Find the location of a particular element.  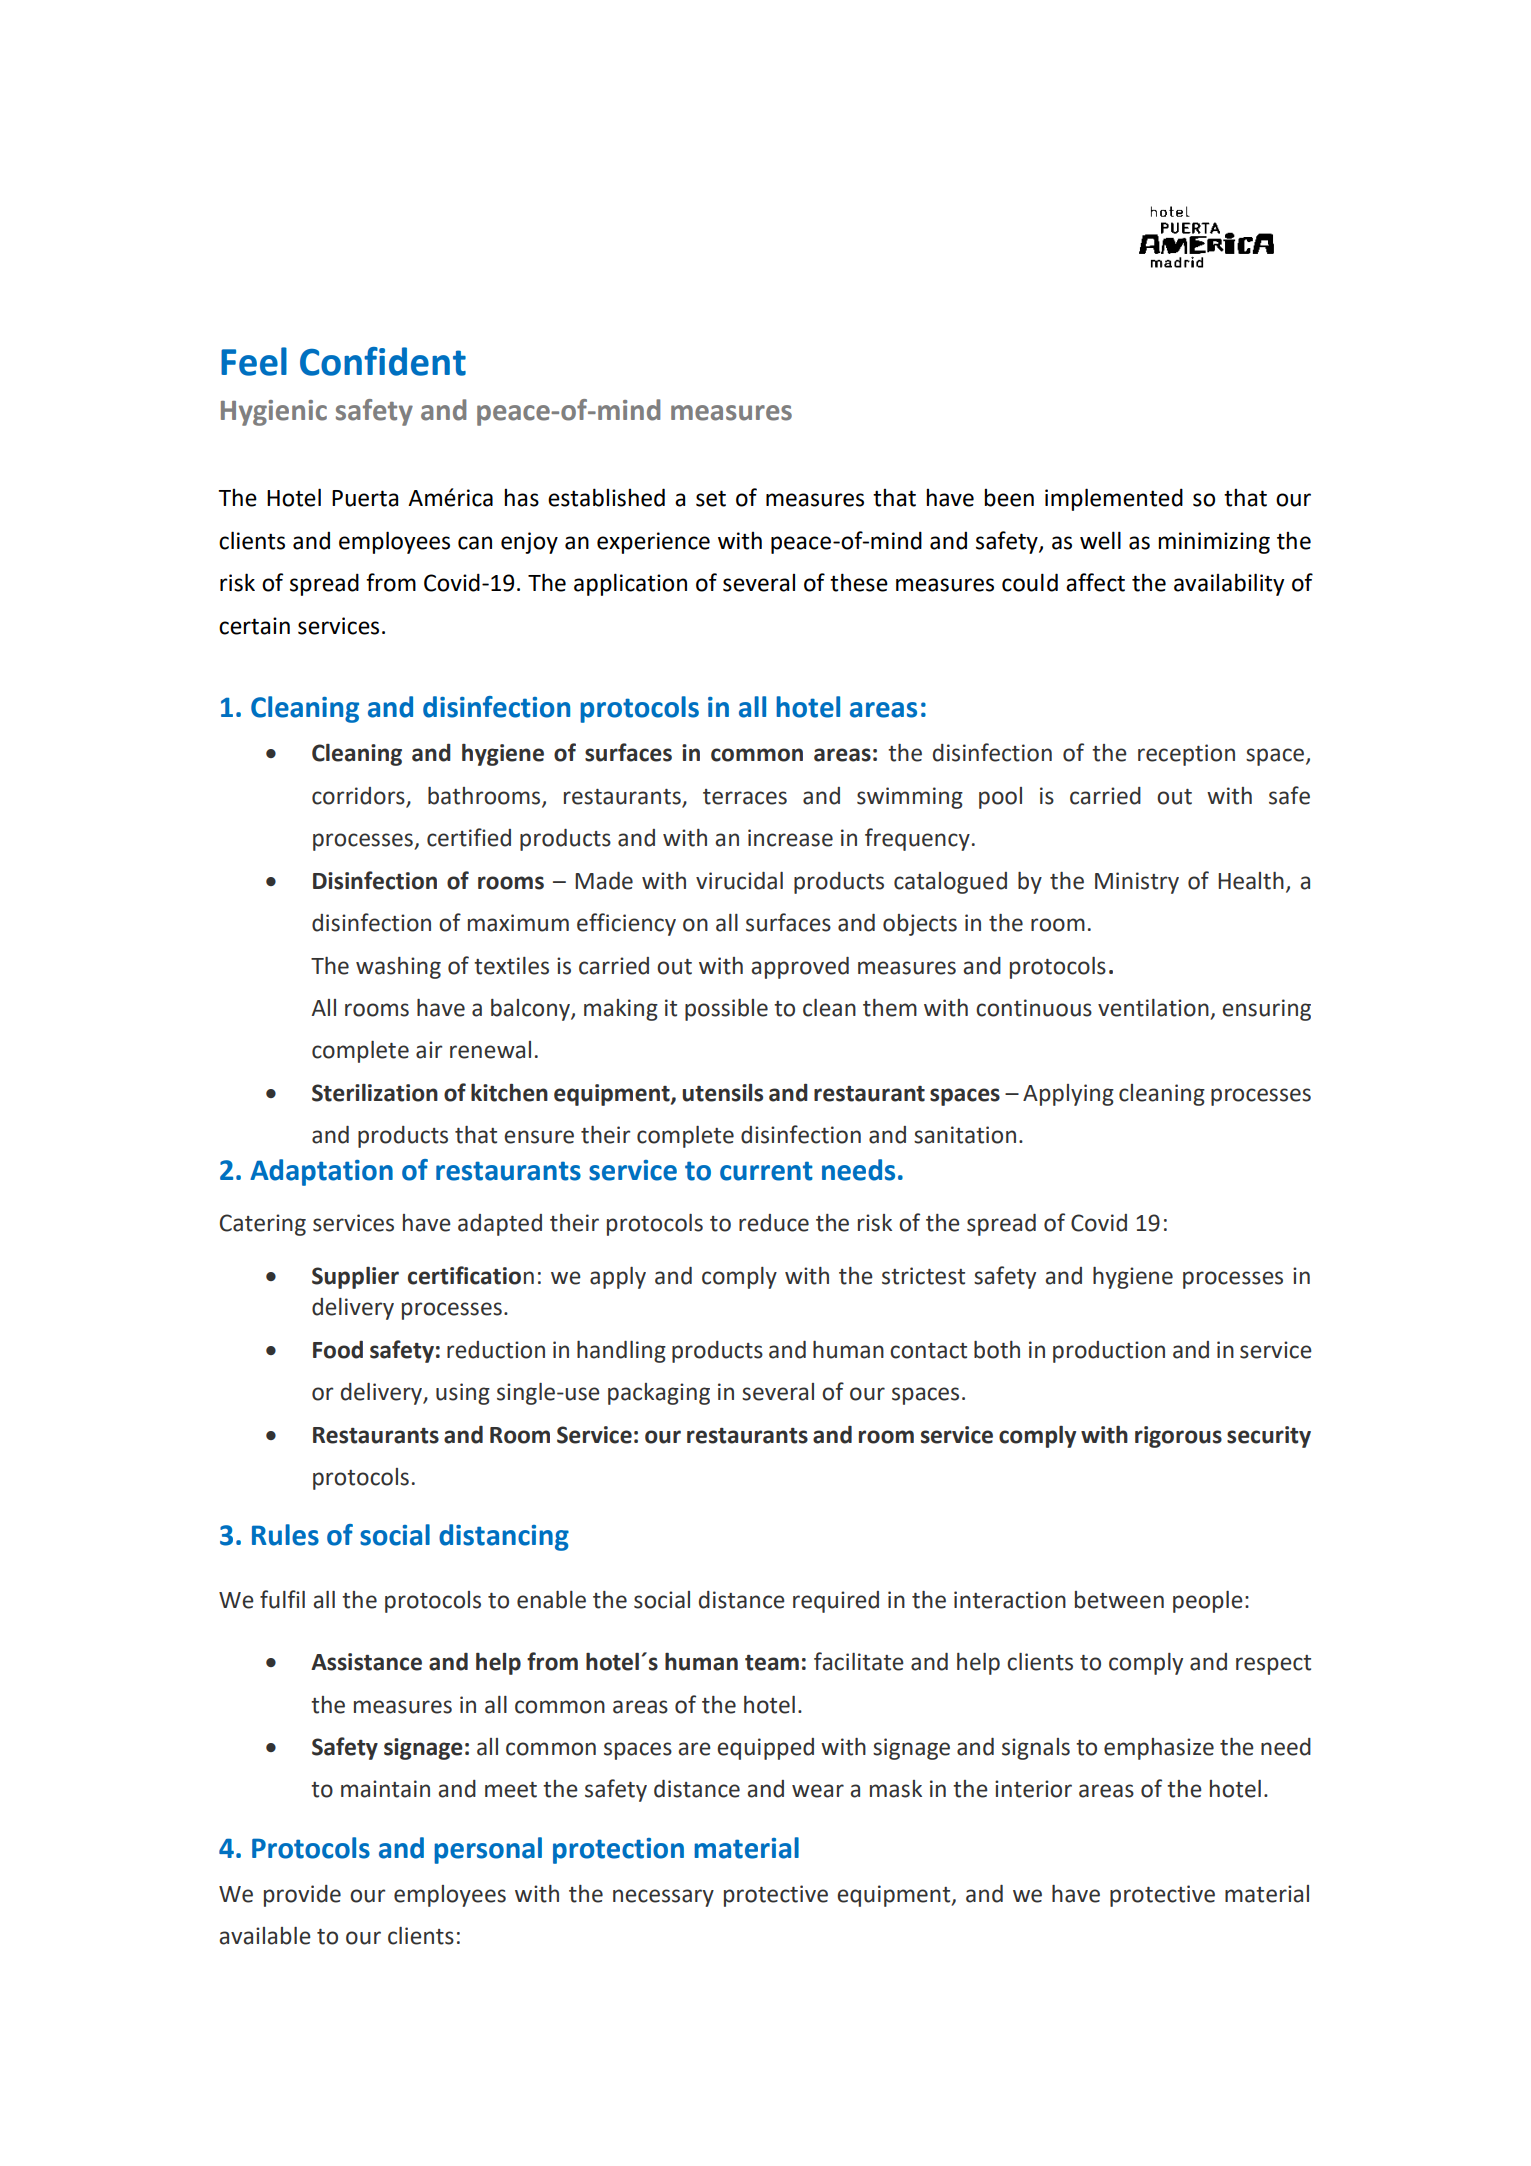

provide is located at coordinates (302, 1896).
